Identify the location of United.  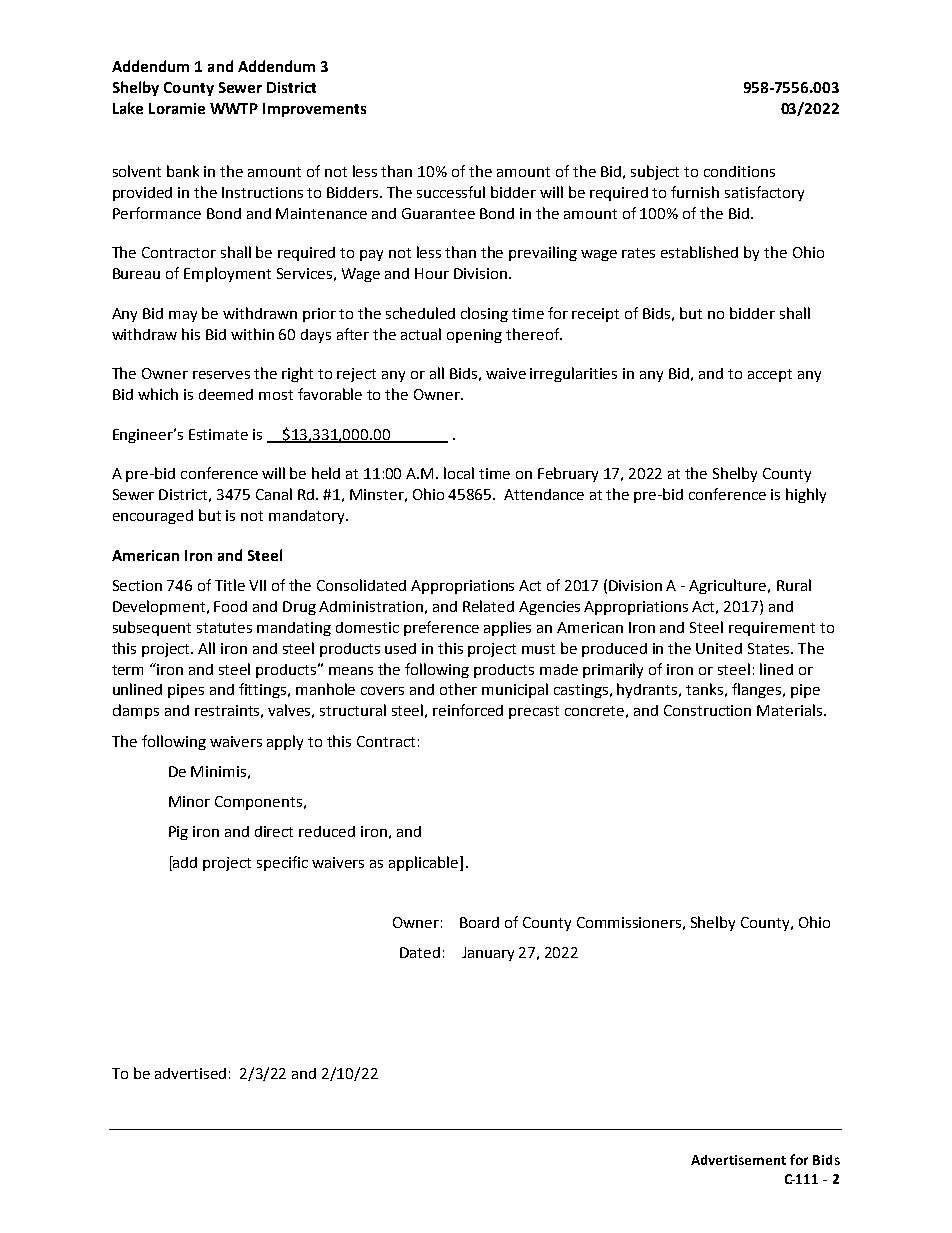
(719, 648).
